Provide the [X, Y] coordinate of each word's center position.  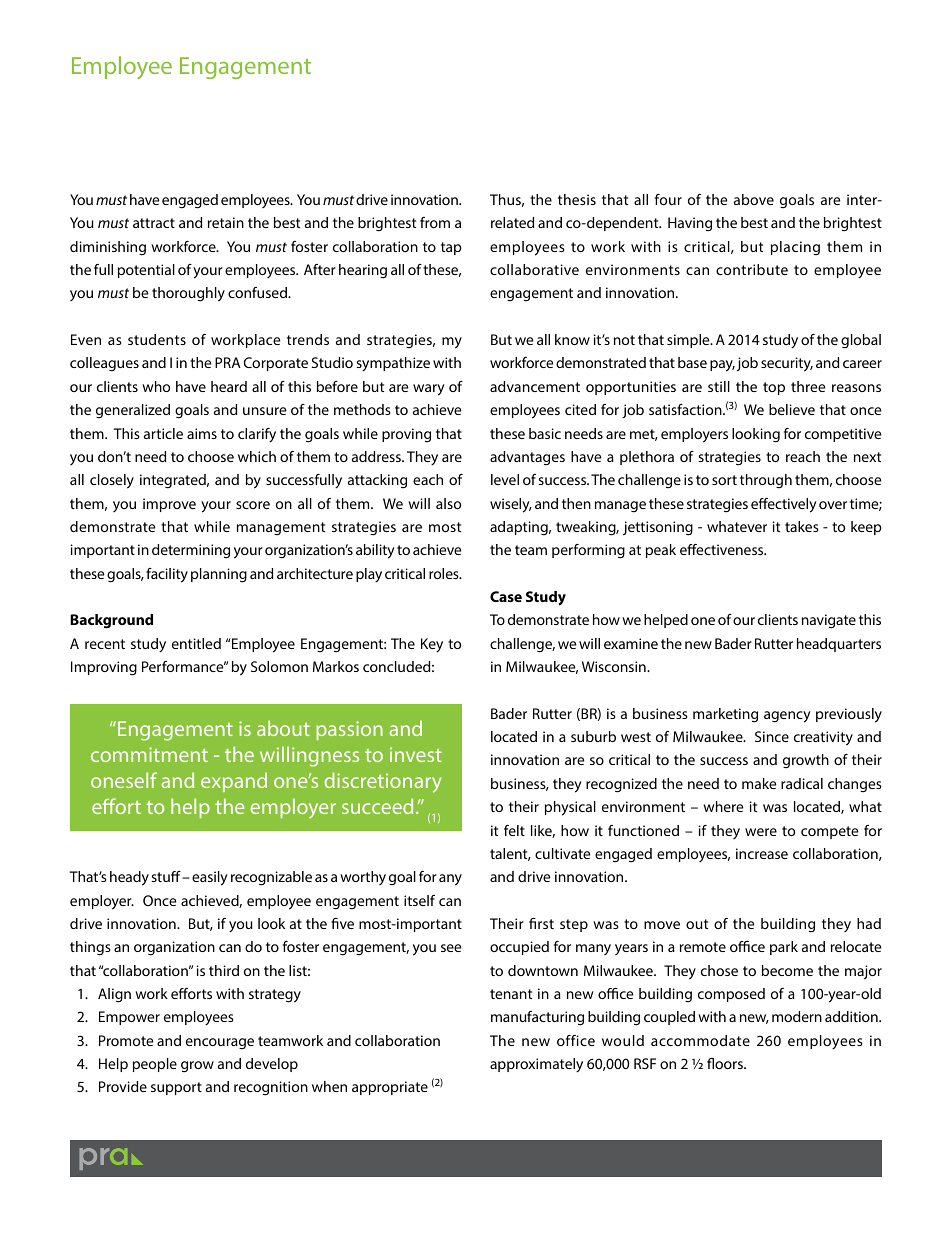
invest [416, 754]
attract [154, 223]
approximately [536, 1065]
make [759, 783]
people [155, 1065]
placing [795, 248]
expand [234, 782]
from [435, 222]
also [448, 503]
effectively [784, 505]
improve [169, 505]
